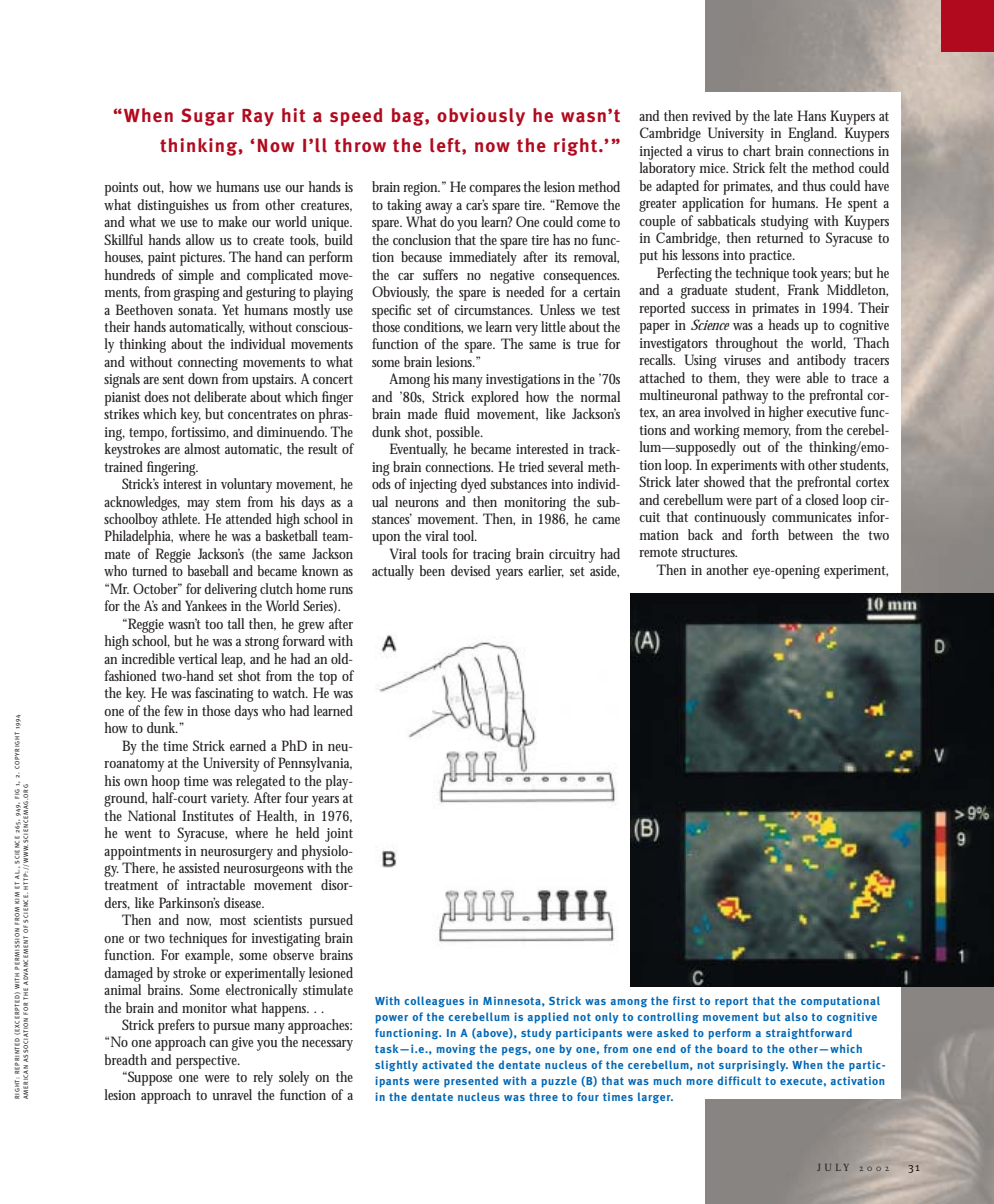 The width and height of the screenshot is (994, 1204). I want to click on unravel, so click(232, 1094).
